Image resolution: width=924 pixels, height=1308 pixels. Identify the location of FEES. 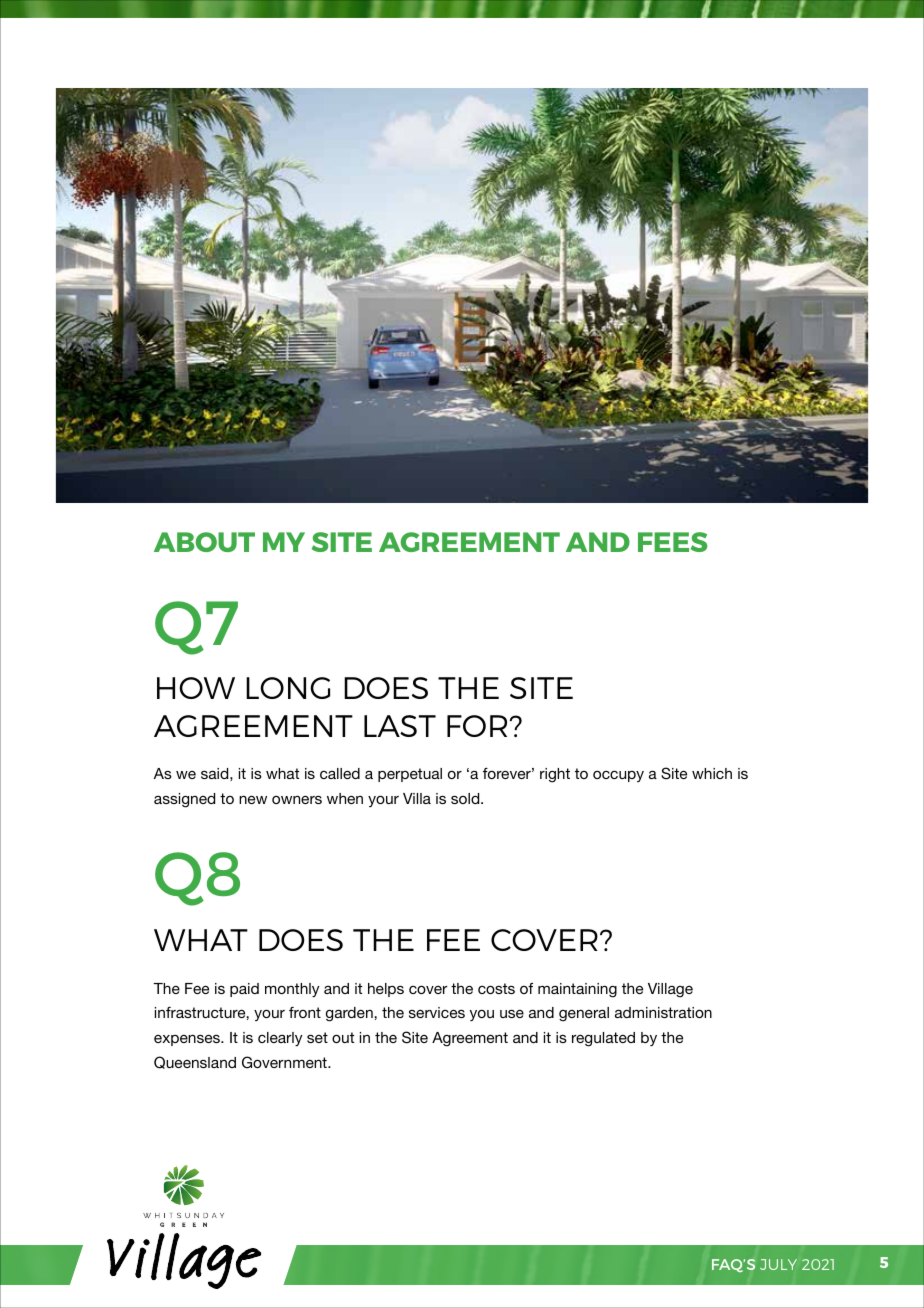
(672, 542).
